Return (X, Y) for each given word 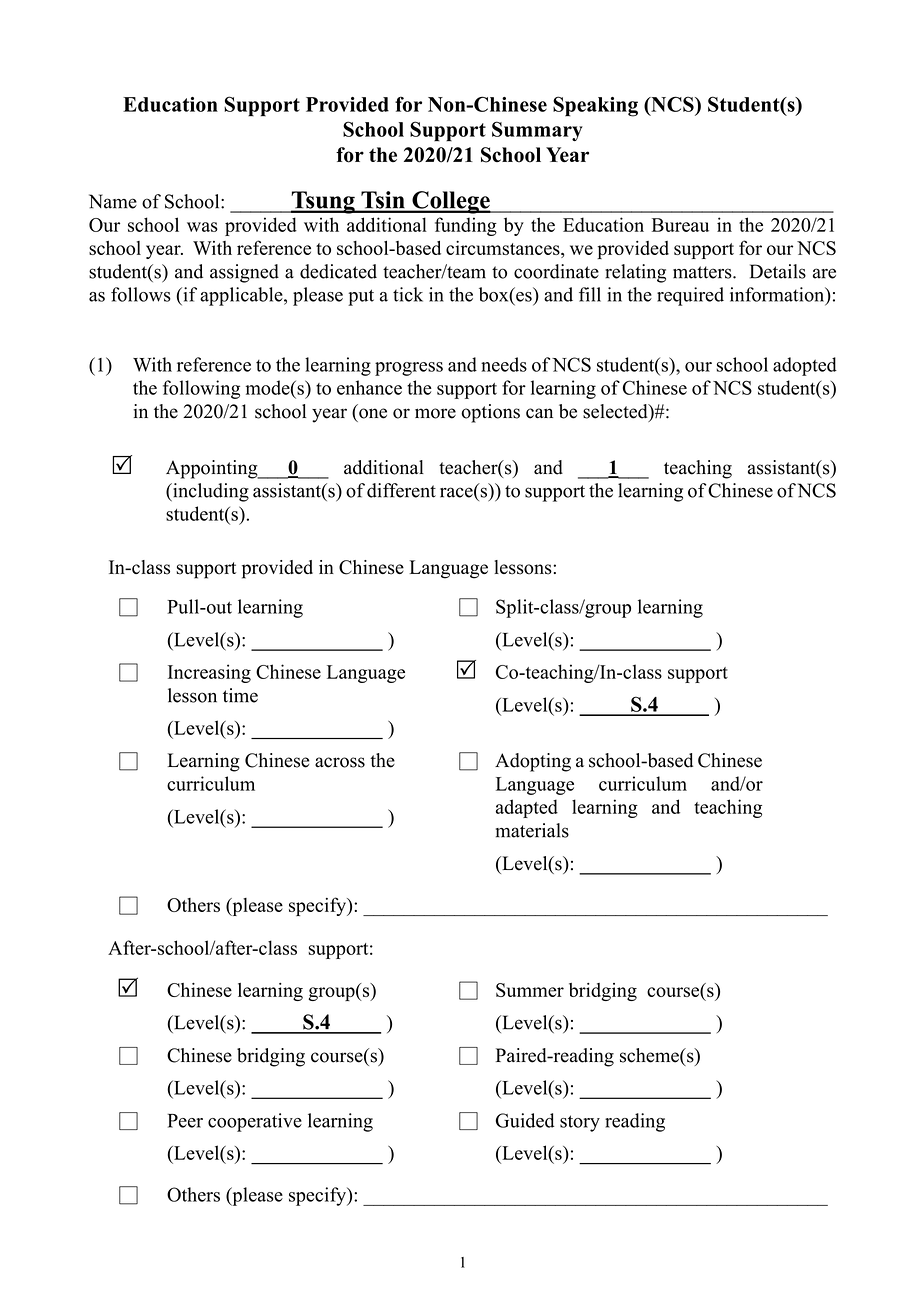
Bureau (680, 225)
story (580, 1123)
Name (113, 201)
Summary (537, 131)
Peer (185, 1121)
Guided (525, 1120)
